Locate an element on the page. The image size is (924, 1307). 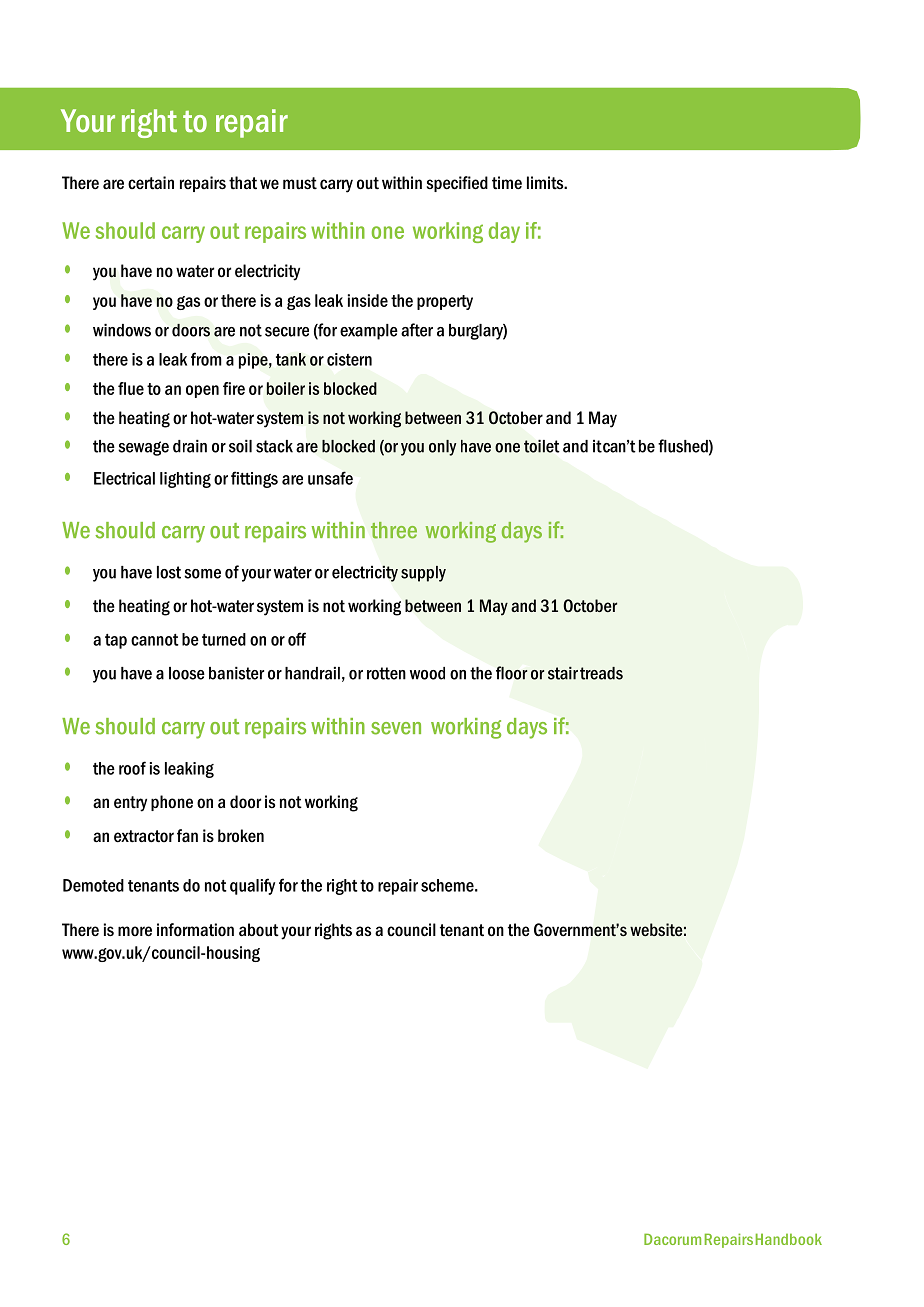
about is located at coordinates (259, 930).
